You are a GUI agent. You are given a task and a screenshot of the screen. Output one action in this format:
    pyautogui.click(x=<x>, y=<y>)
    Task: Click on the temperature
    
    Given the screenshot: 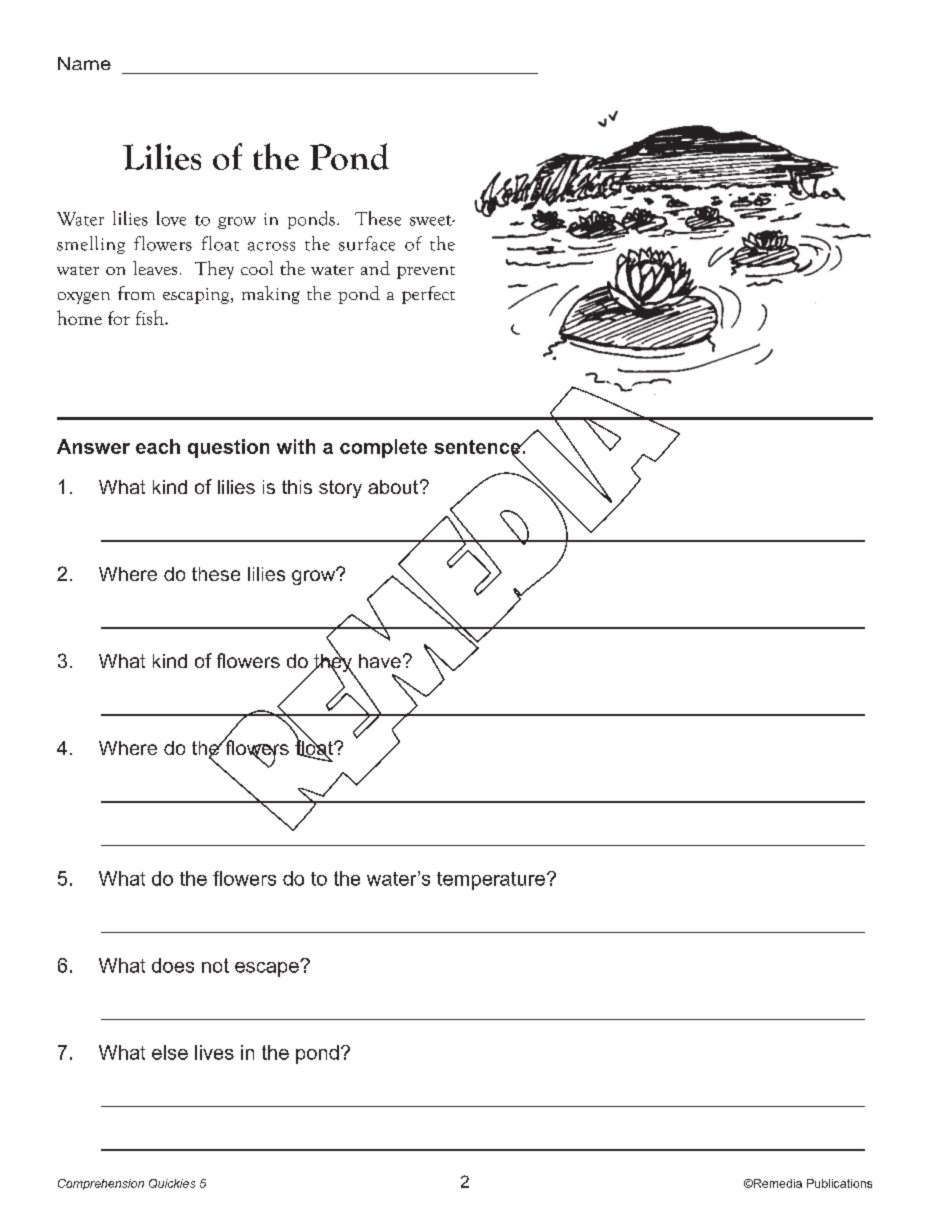 What is the action you would take?
    pyautogui.click(x=491, y=881)
